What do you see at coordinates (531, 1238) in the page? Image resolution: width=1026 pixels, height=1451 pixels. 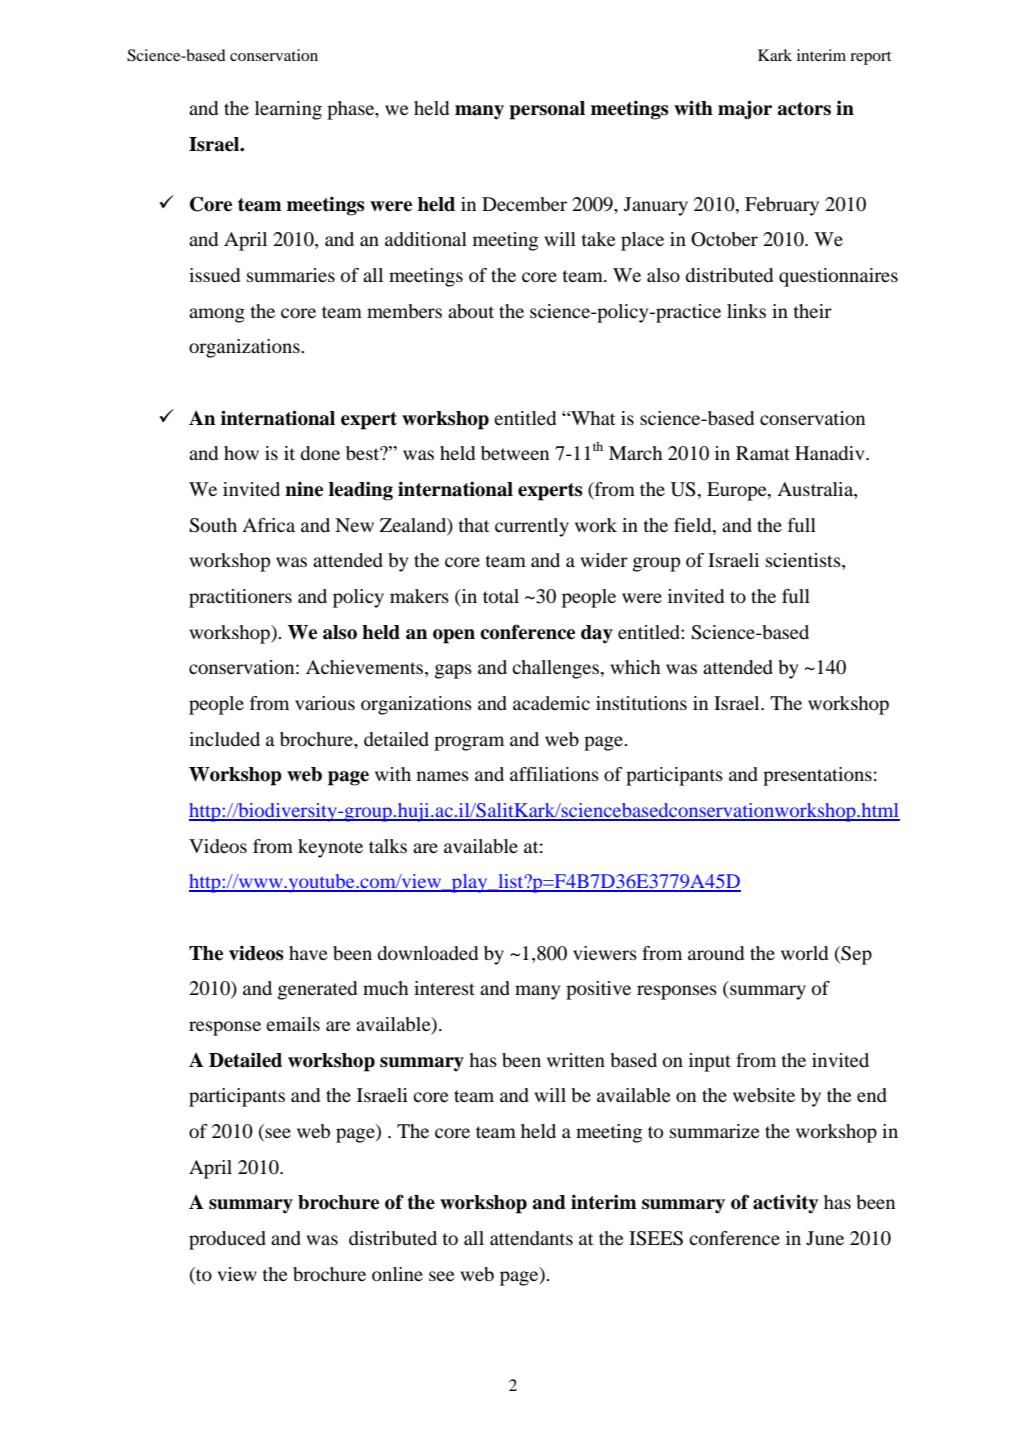 I see `attendants` at bounding box center [531, 1238].
